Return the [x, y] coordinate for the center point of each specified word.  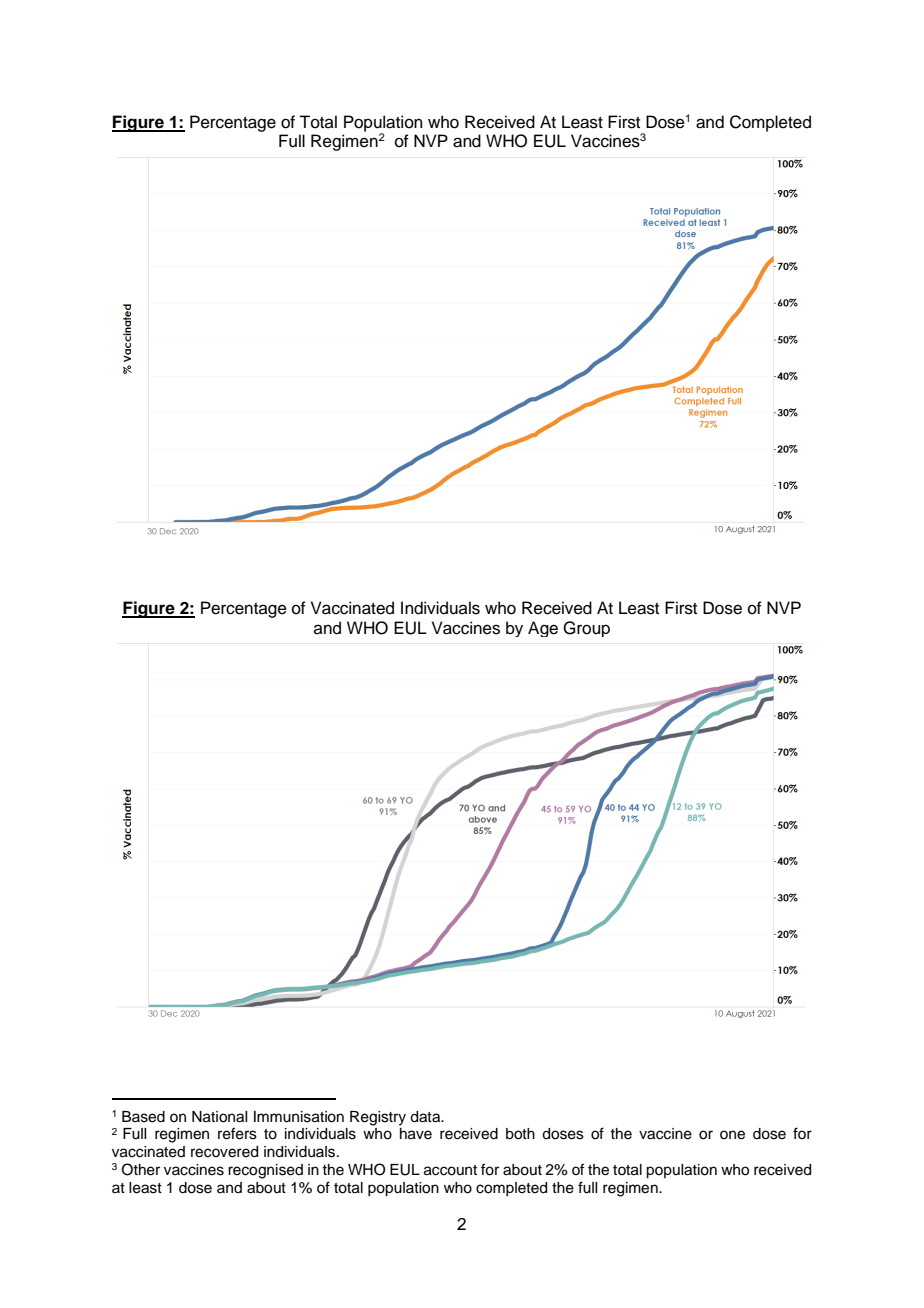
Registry [378, 1118]
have [416, 1134]
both [520, 1134]
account [450, 1170]
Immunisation [299, 1117]
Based [143, 1117]
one [732, 1135]
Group [586, 629]
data [426, 1117]
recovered [224, 1152]
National [219, 1117]
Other [141, 1169]
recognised [265, 1171]
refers [237, 1133]
